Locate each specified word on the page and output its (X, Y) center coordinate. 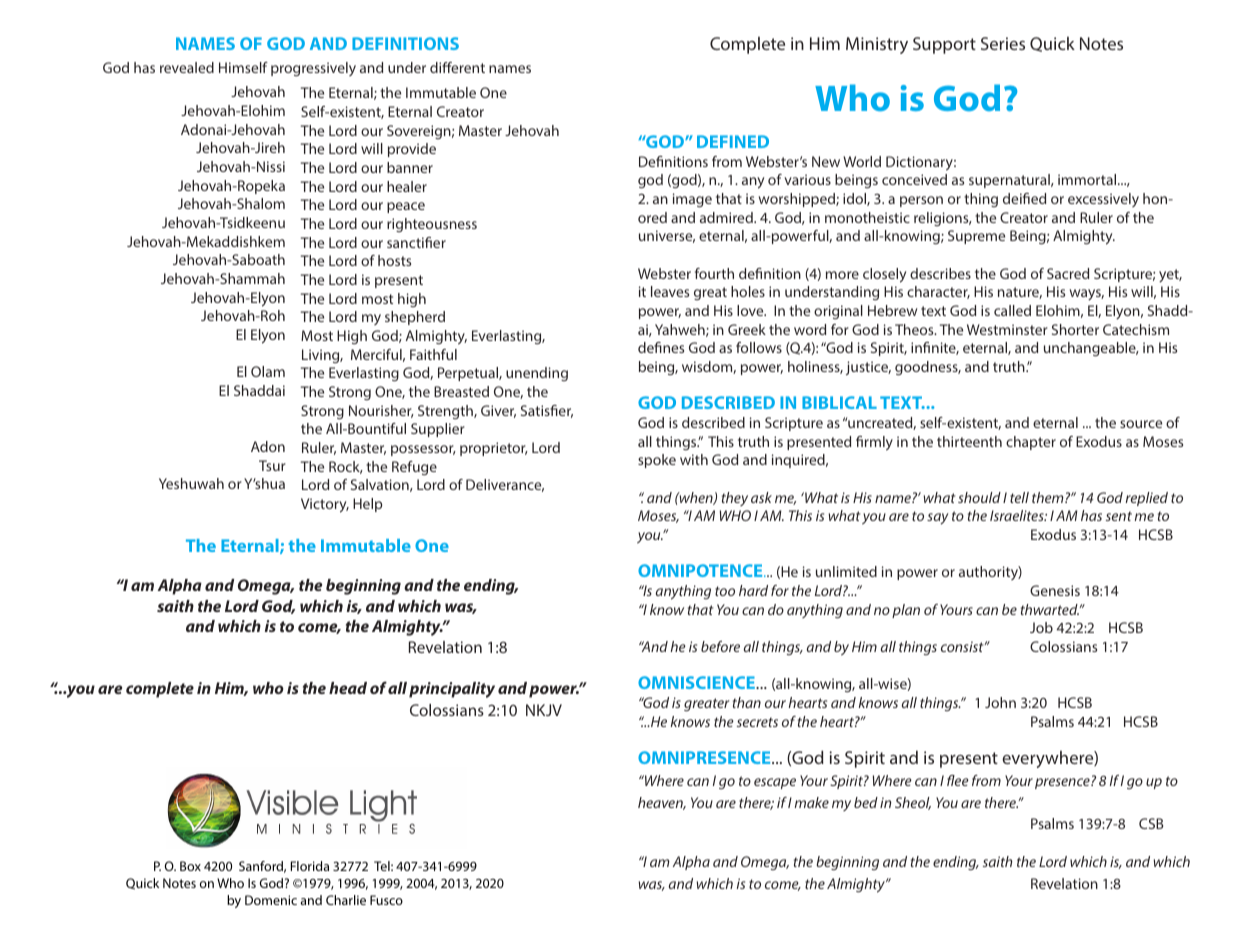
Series (1003, 43)
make (812, 802)
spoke (657, 461)
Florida (310, 866)
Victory (325, 505)
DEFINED (733, 141)
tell (1019, 497)
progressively (313, 69)
